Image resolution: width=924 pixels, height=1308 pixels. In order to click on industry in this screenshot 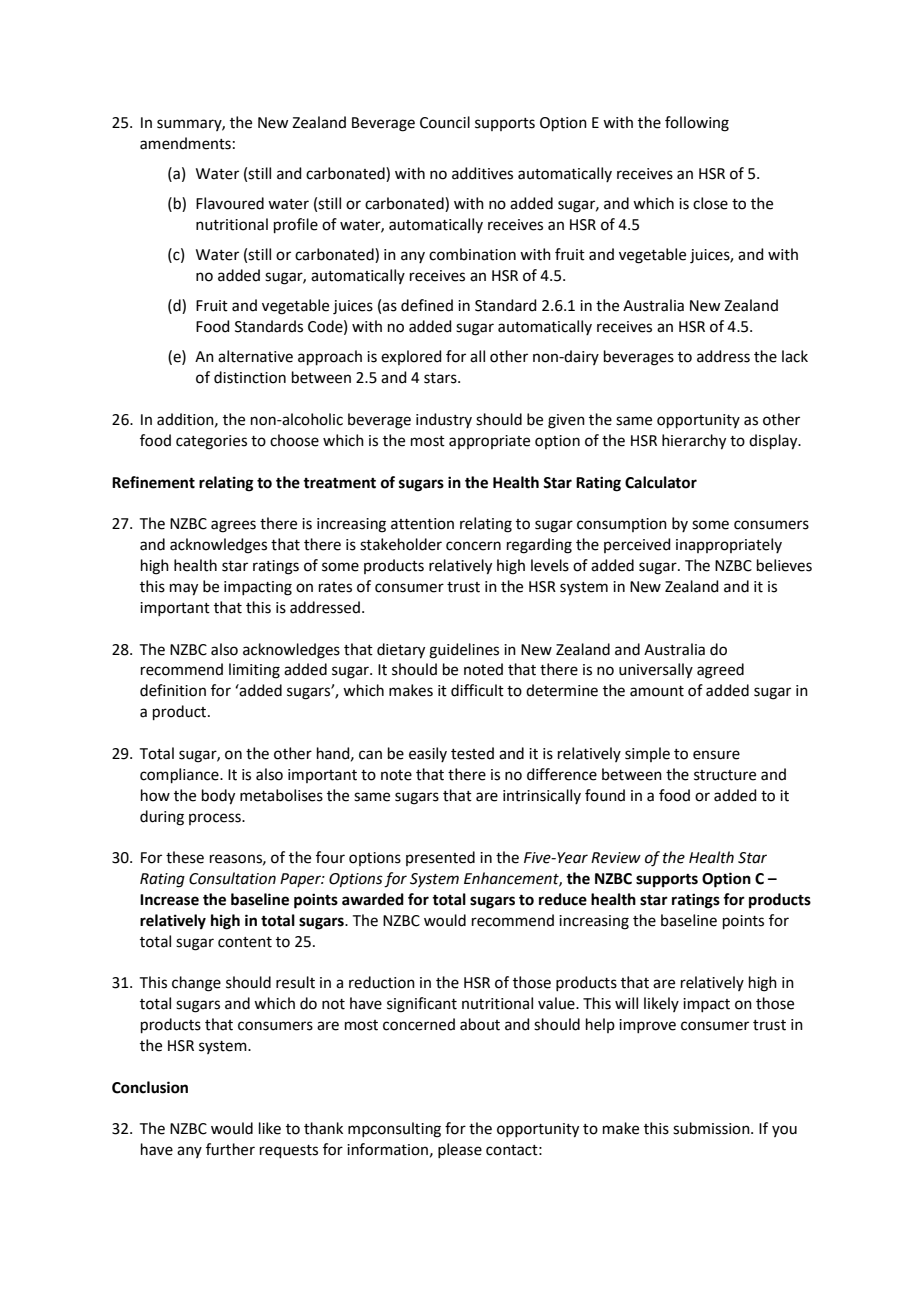, I will do `click(444, 420)`.
